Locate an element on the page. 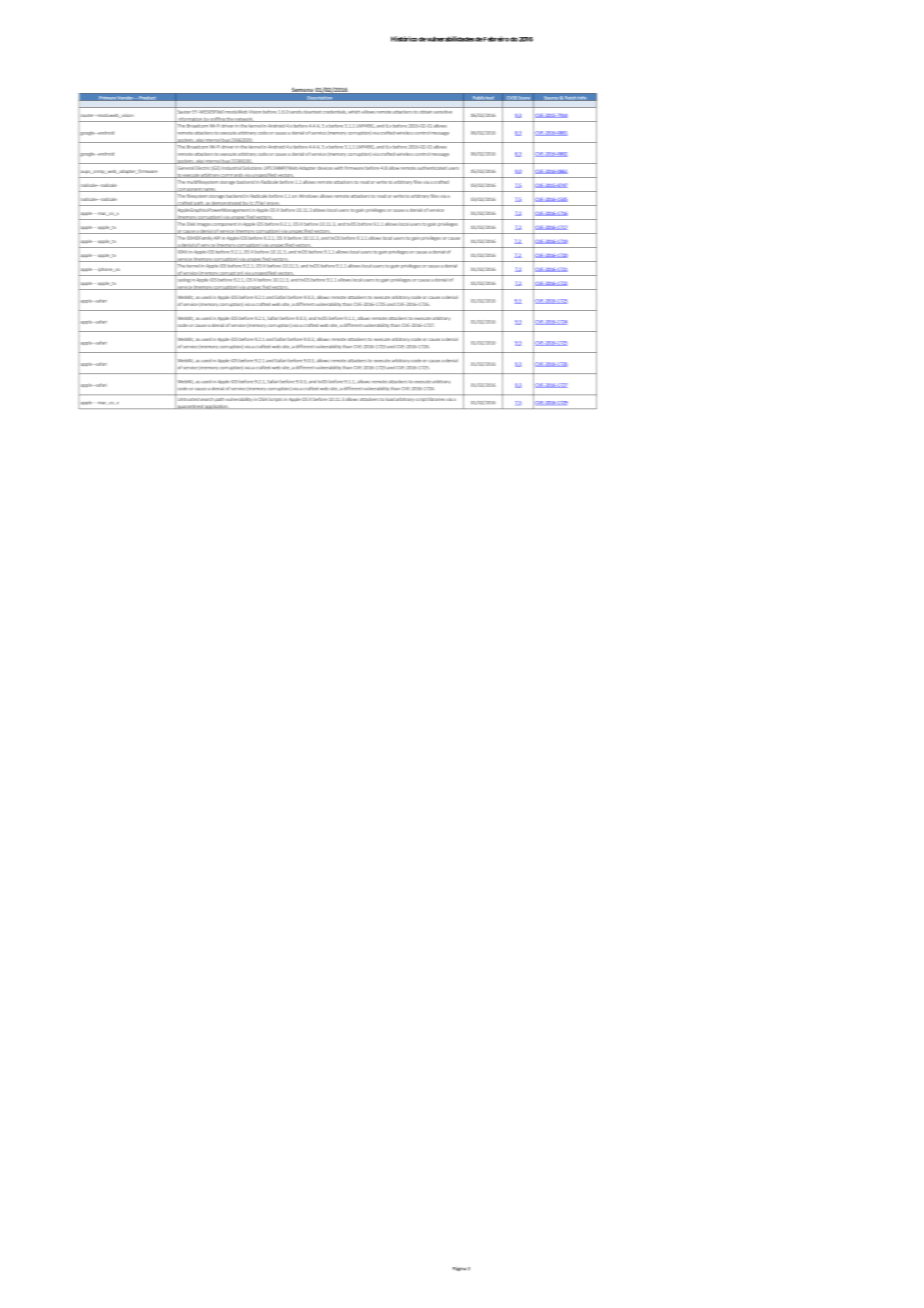 Image resolution: width=924 pixels, height=1308 pixels. application is located at coordinates (216, 407).
